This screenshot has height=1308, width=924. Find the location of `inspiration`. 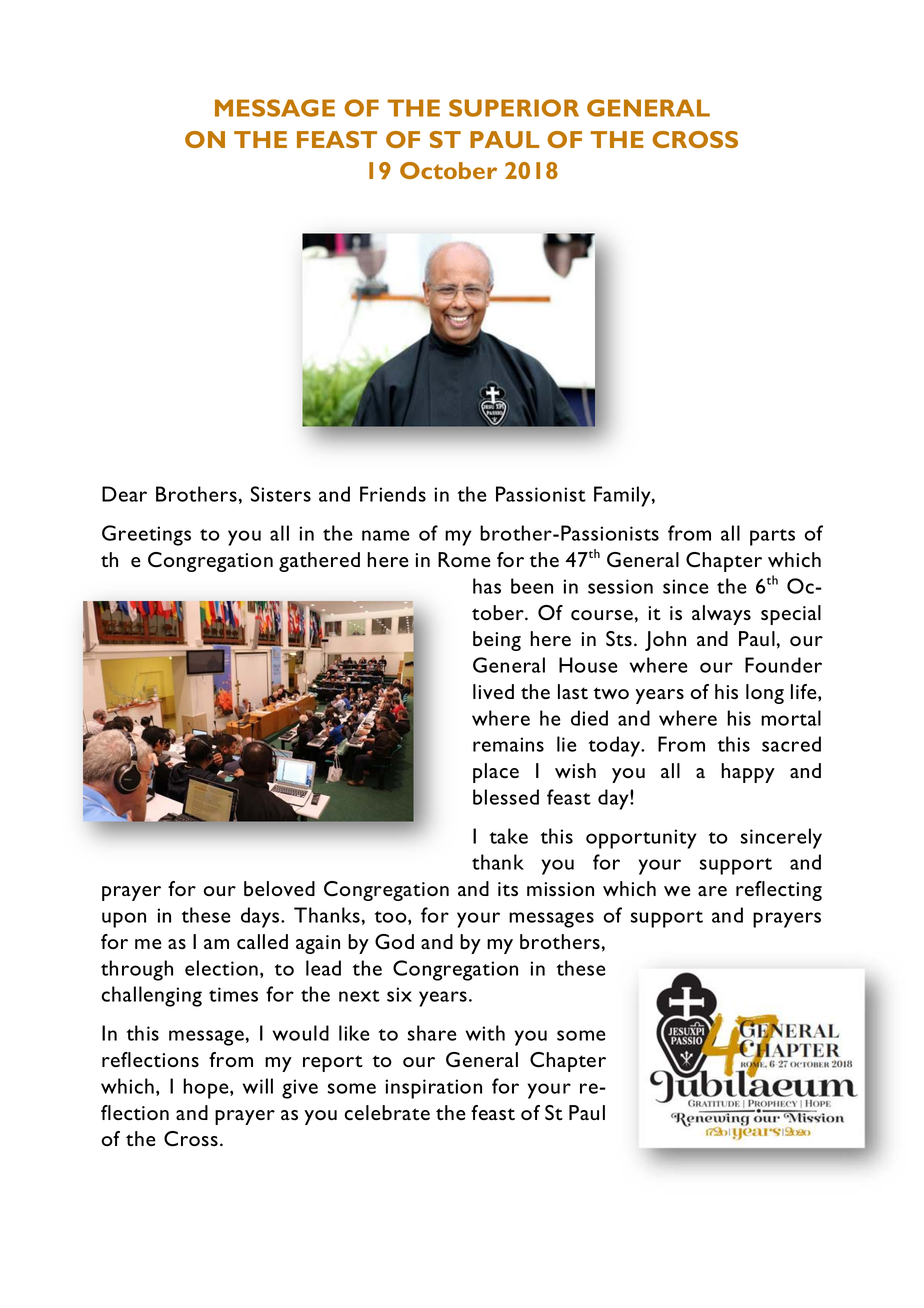

inspiration is located at coordinates (433, 1089).
